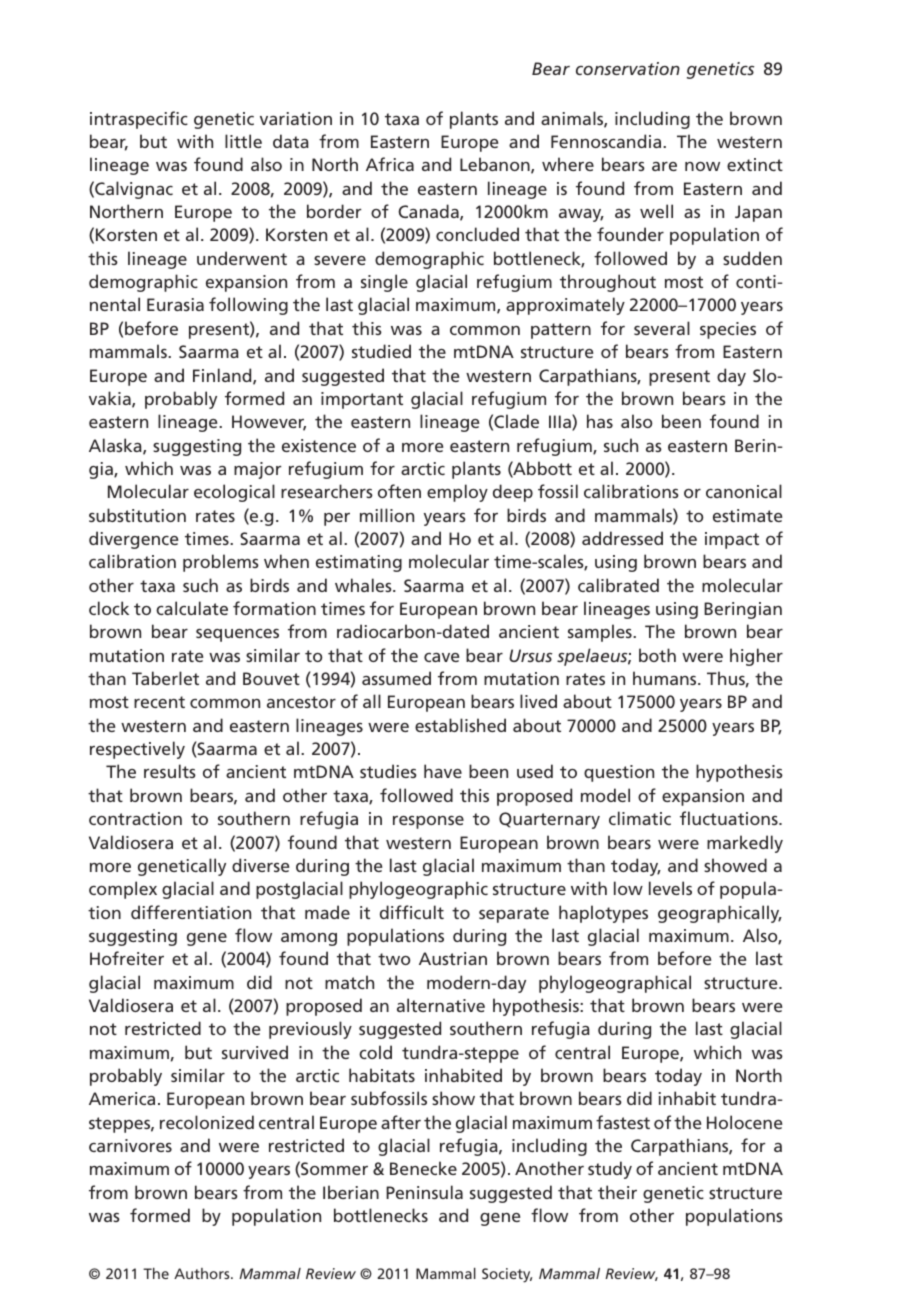 The image size is (912, 1316). I want to click on whales, so click(364, 585).
